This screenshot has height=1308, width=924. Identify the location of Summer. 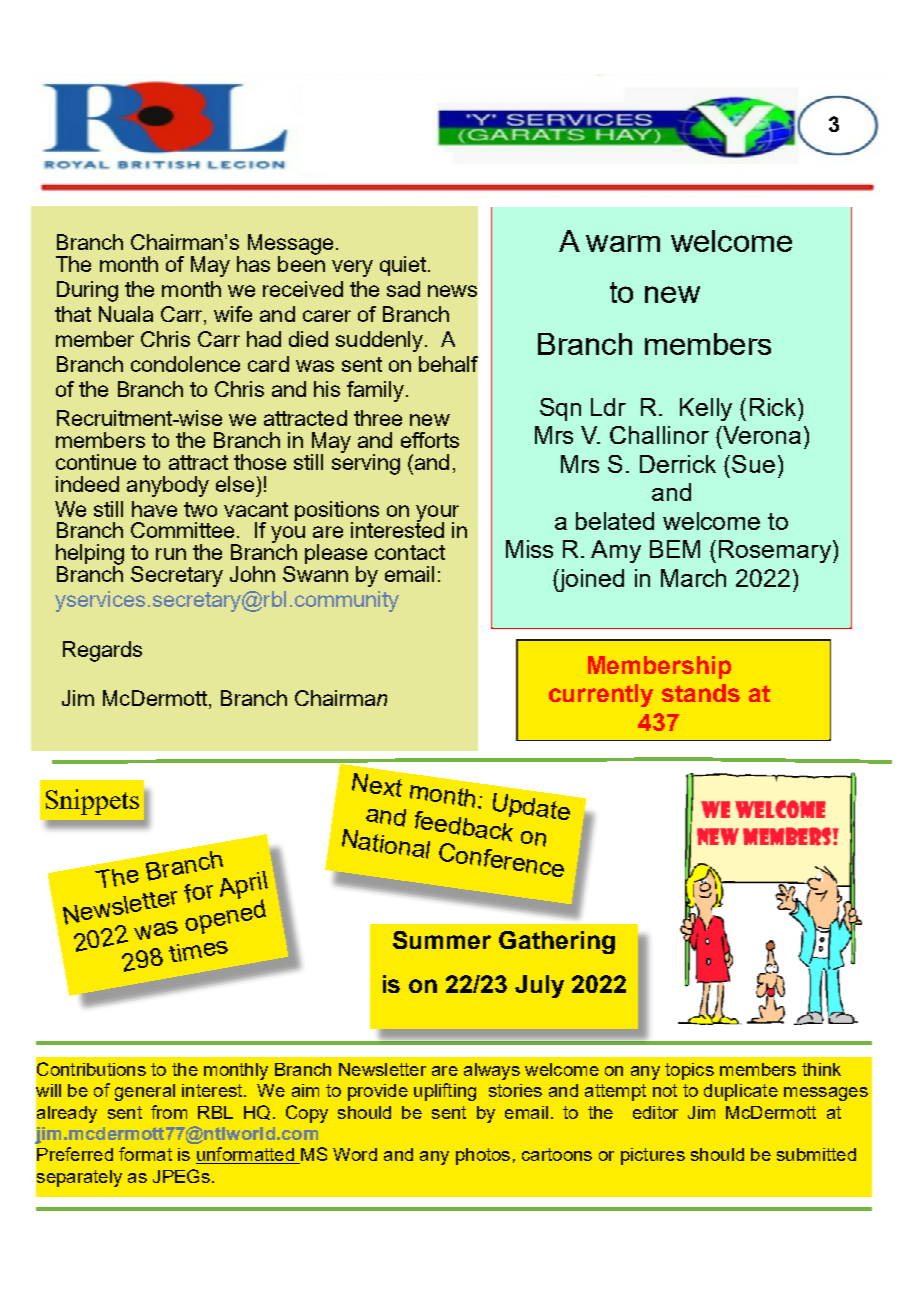
(442, 940).
